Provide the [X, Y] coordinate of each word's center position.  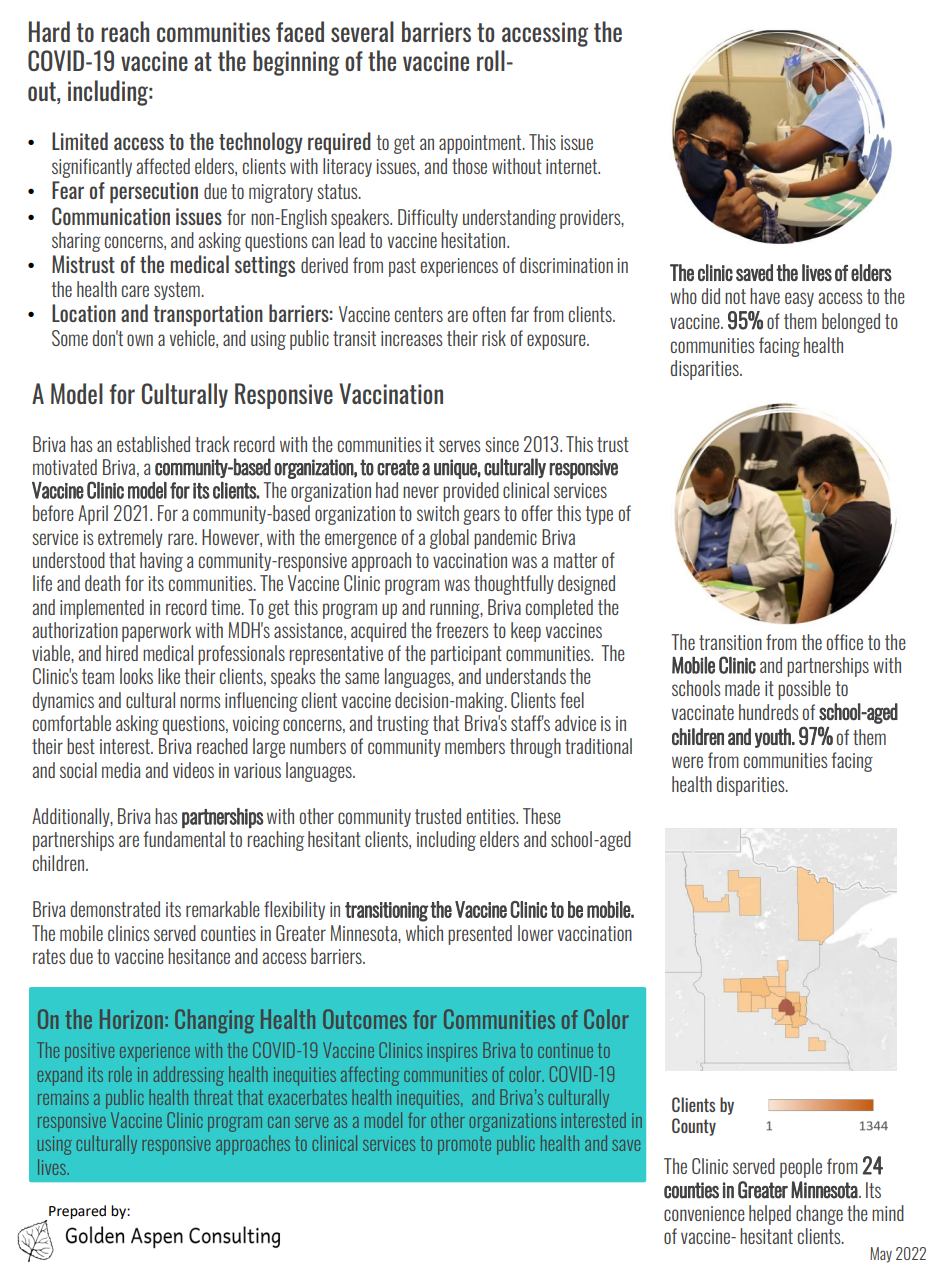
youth [774, 738]
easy [799, 299]
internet [573, 166]
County [694, 1127]
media [121, 770]
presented [480, 935]
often [489, 314]
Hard [49, 31]
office [845, 642]
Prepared [77, 1212]
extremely [130, 538]
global [449, 539]
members [475, 746]
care [135, 291]
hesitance [199, 956]
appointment [481, 144]
